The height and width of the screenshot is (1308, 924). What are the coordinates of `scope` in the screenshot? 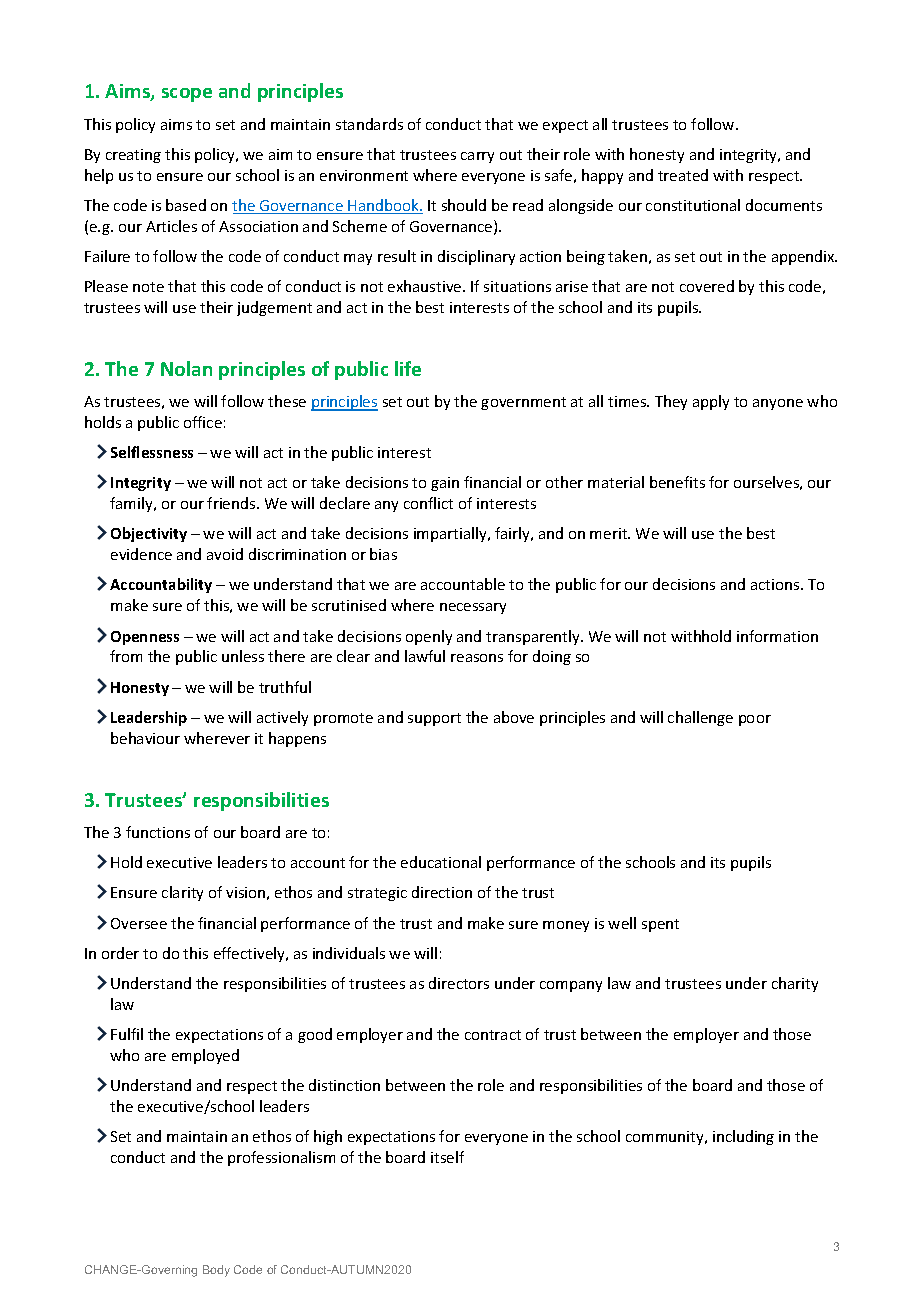 It's located at (187, 95).
